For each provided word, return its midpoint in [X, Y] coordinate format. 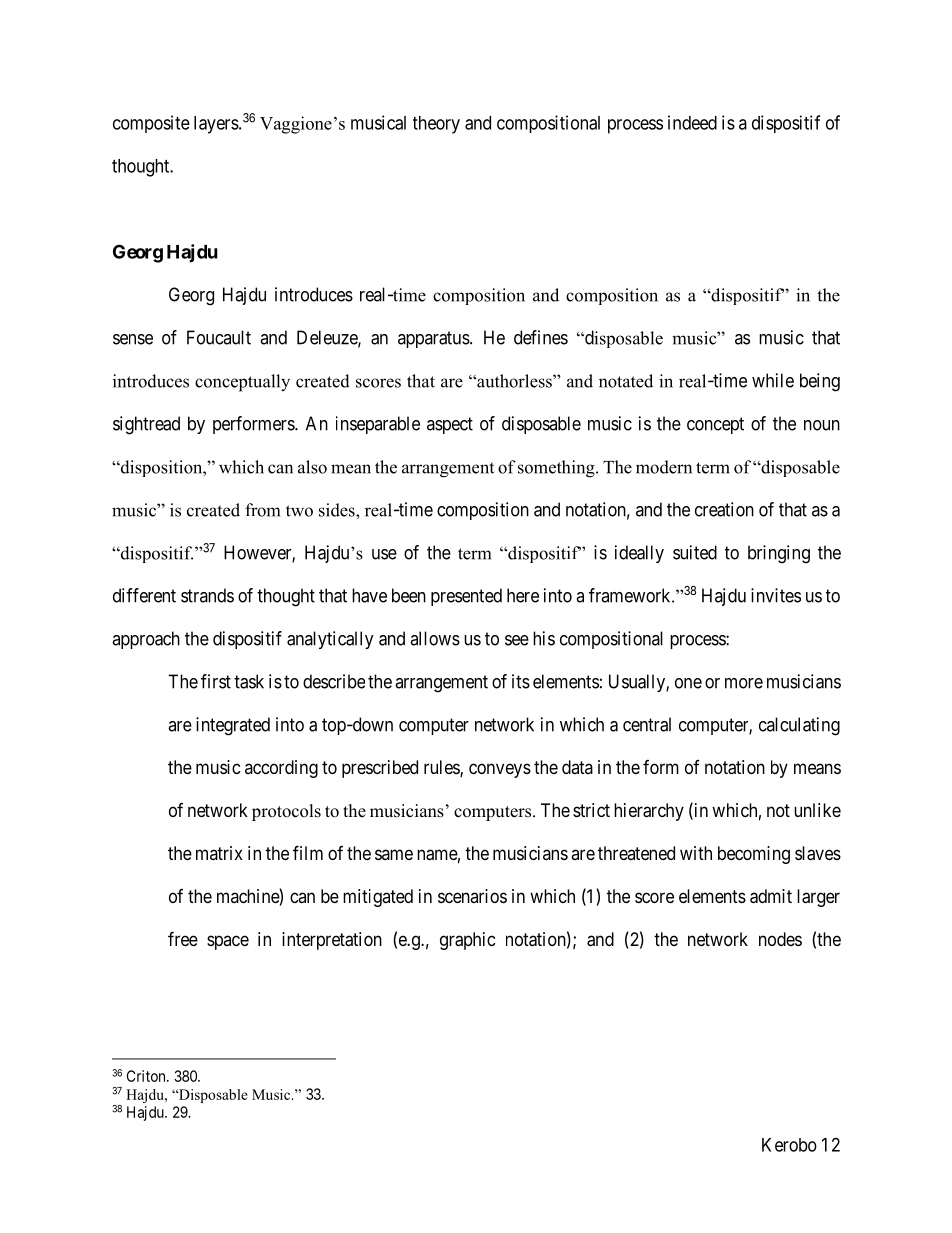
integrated [233, 726]
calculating [799, 726]
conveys [500, 770]
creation [724, 509]
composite [151, 124]
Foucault [219, 337]
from [262, 510]
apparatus [434, 339]
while [773, 380]
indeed [692, 122]
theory [436, 125]
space [228, 942]
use [384, 554]
